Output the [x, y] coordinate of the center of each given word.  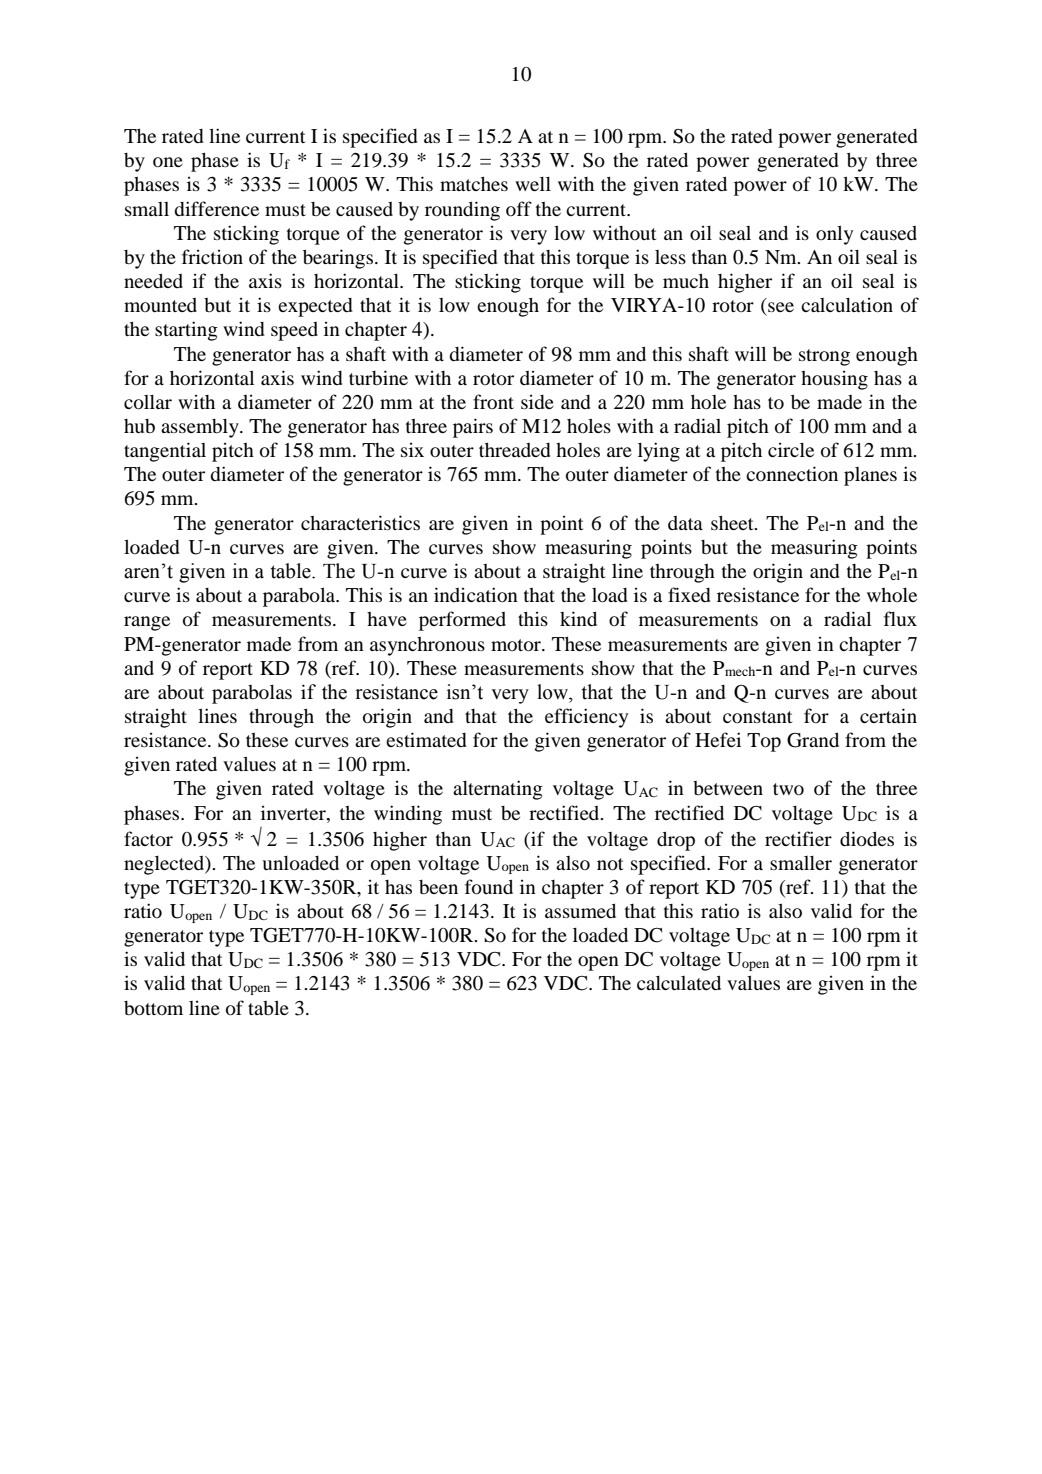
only [834, 235]
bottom [153, 1008]
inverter [294, 812]
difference [216, 208]
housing [834, 380]
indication [476, 594]
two [788, 789]
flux [900, 618]
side [537, 401]
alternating [498, 790]
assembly [201, 428]
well [533, 184]
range [147, 623]
